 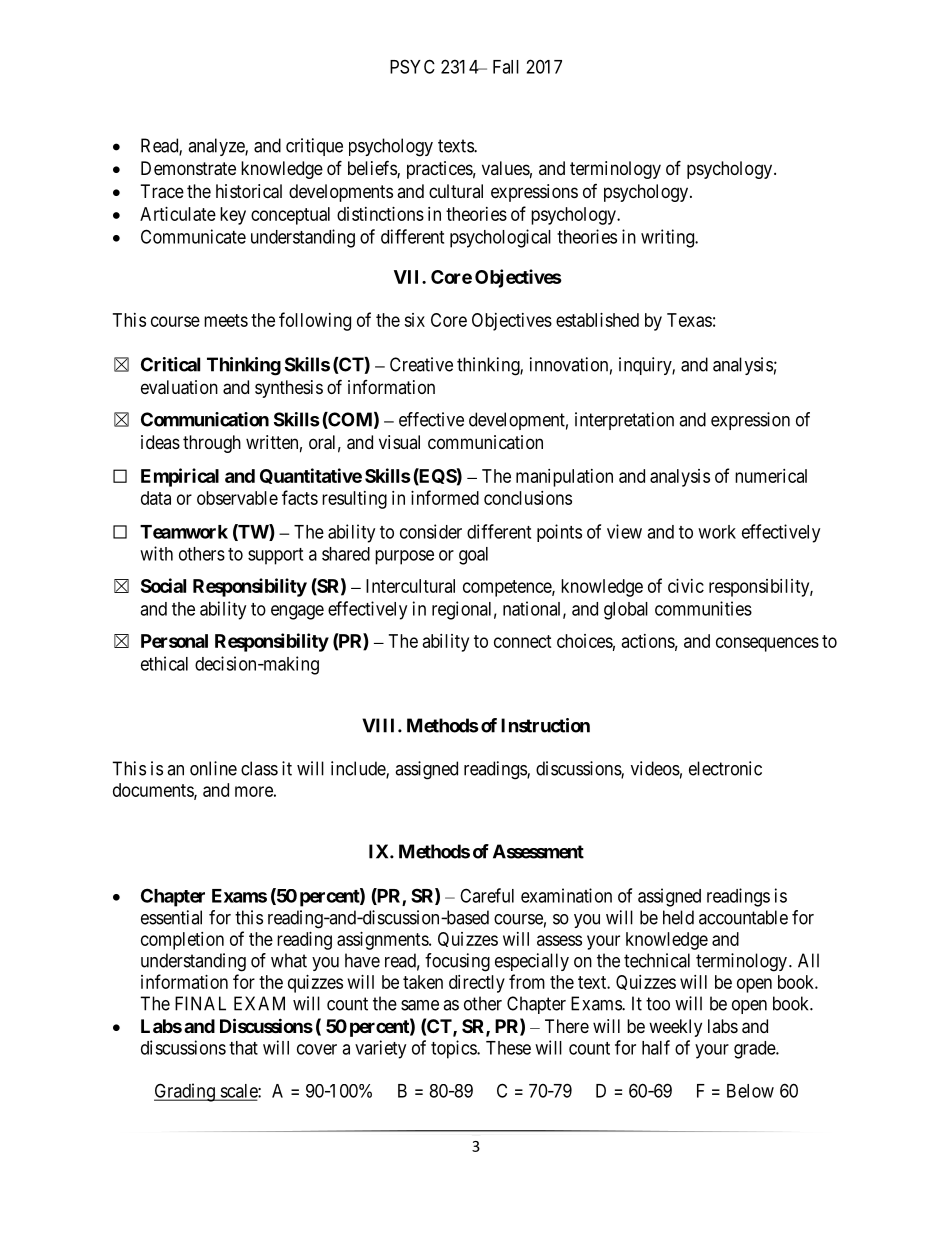 What do you see at coordinates (454, 1049) in the page?
I see `topics` at bounding box center [454, 1049].
